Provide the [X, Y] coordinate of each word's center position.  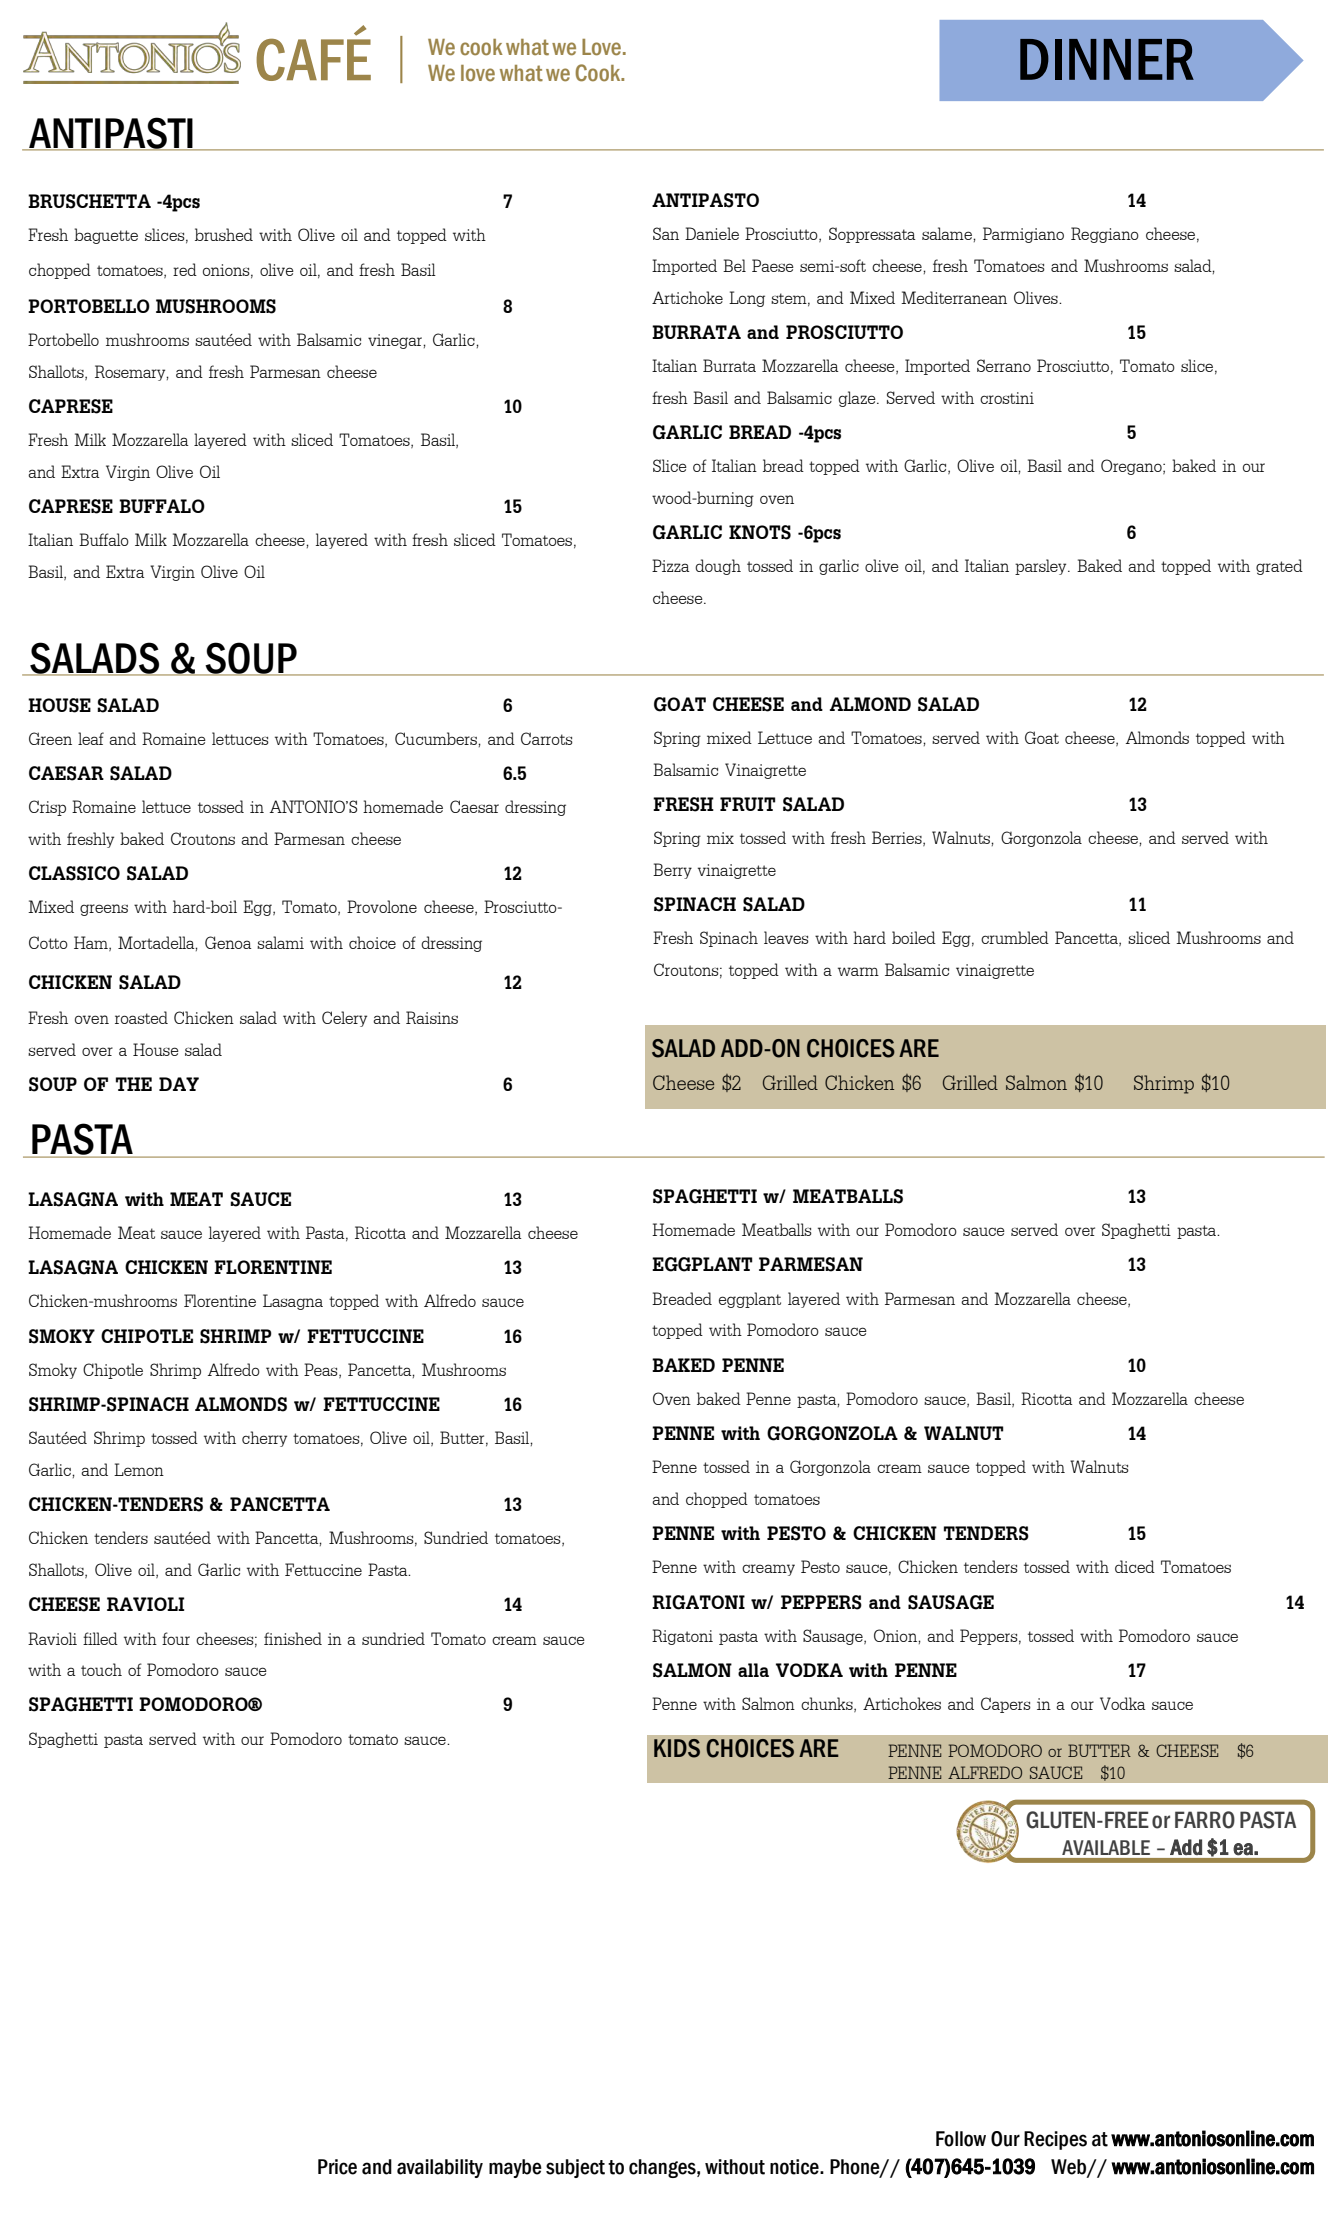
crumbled [1015, 937]
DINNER [1107, 59]
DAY [179, 1084]
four [176, 1638]
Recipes [1055, 2140]
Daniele [712, 233]
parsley [1042, 567]
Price [337, 2167]
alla [753, 1670]
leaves [786, 937]
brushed [224, 234]
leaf [91, 738]
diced [1135, 1566]
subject [575, 2168]
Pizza [671, 565]
